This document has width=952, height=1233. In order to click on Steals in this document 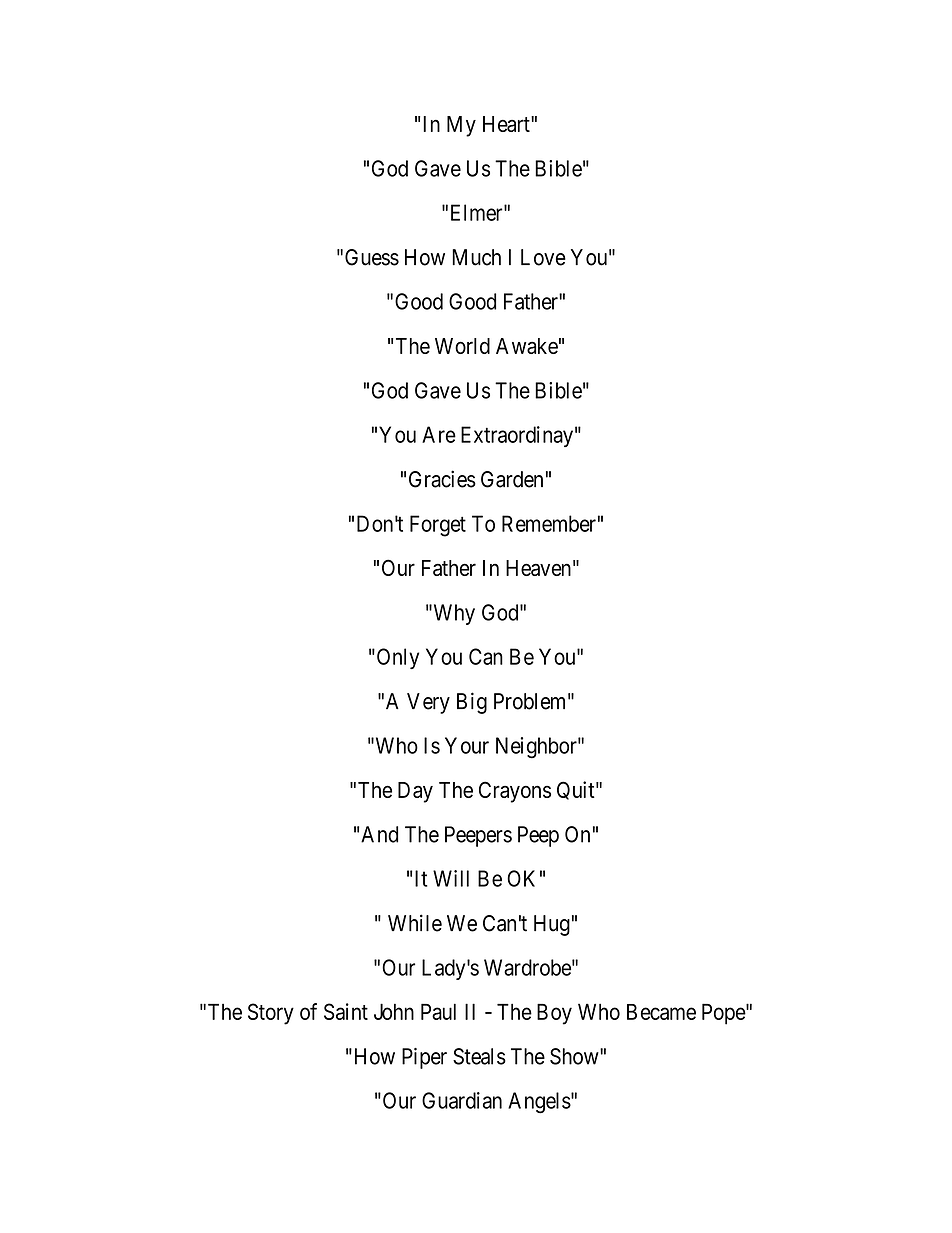, I will do `click(479, 1056)`.
